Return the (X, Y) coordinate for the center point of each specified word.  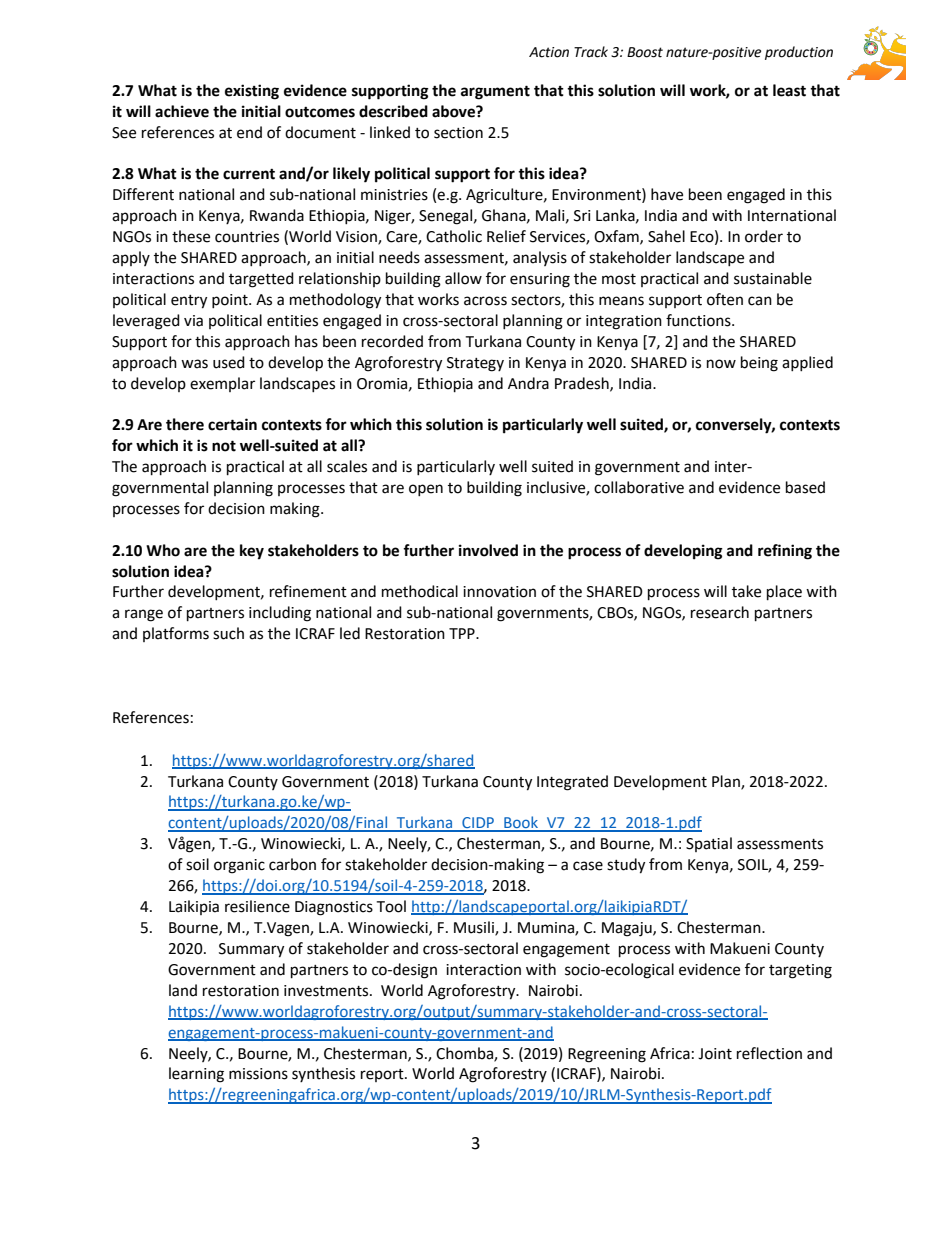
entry (189, 302)
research (720, 612)
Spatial (709, 844)
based (805, 487)
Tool (391, 906)
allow (463, 278)
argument (495, 92)
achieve (182, 111)
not (224, 446)
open (426, 490)
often (725, 299)
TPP (463, 633)
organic (239, 866)
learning (196, 1075)
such (228, 633)
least (789, 90)
